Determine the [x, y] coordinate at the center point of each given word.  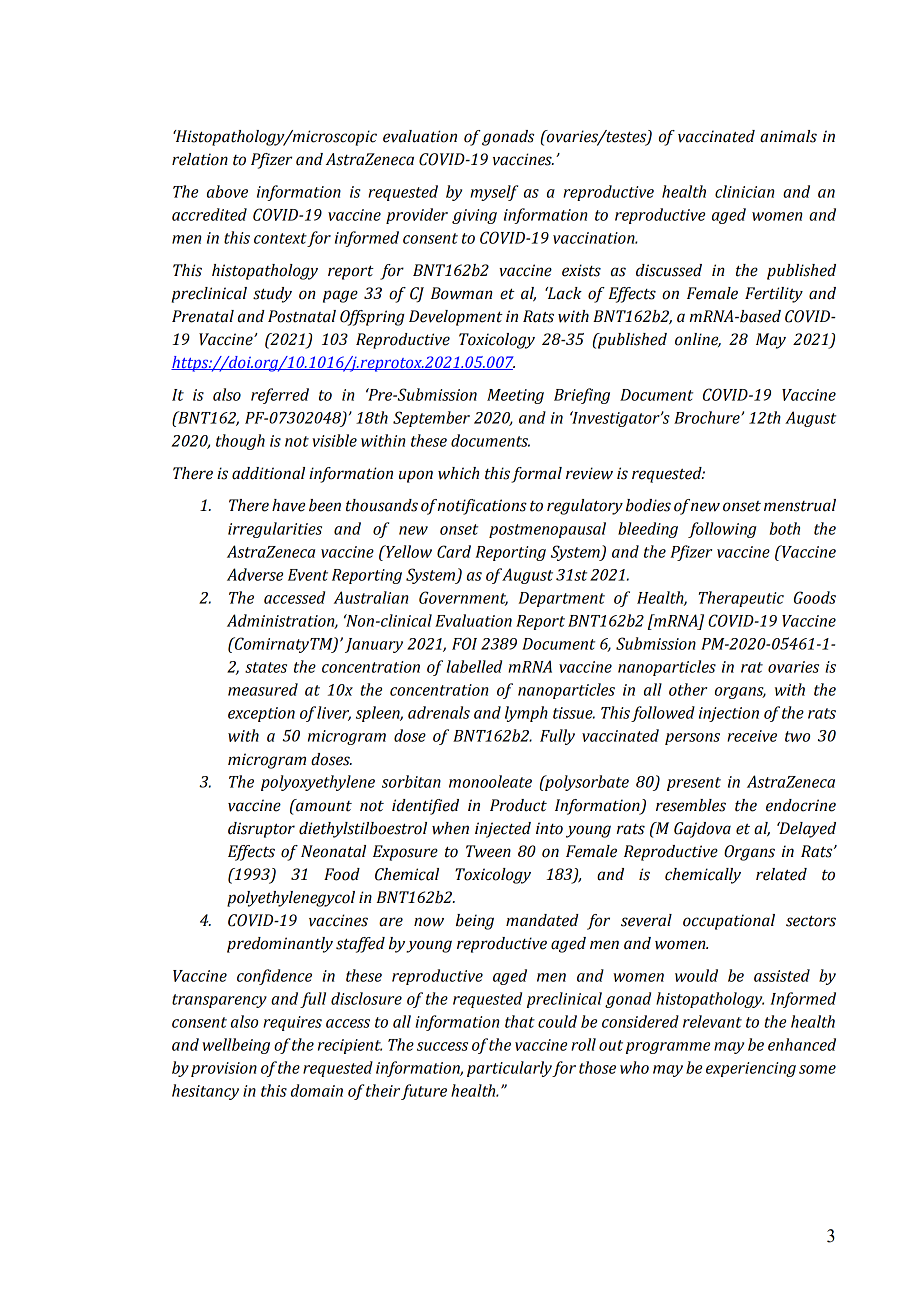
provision [224, 1069]
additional [268, 473]
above [227, 191]
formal [536, 475]
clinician [745, 191]
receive [752, 736]
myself [494, 193]
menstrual [800, 505]
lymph [526, 714]
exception [261, 714]
